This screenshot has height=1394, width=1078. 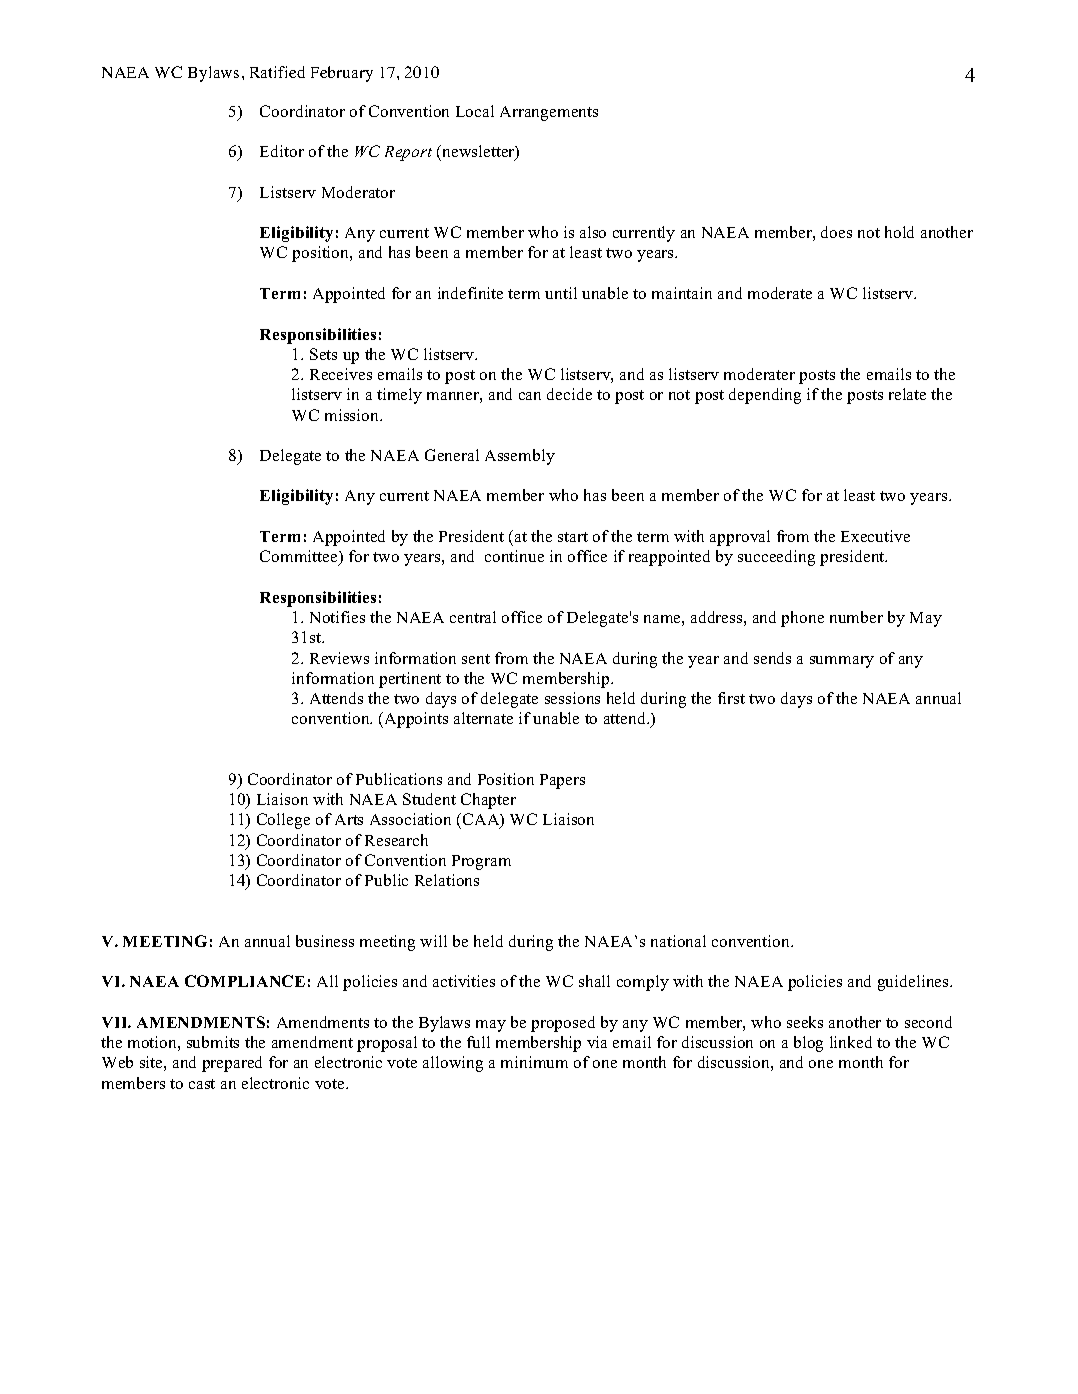 I want to click on succeeding, so click(x=776, y=558).
